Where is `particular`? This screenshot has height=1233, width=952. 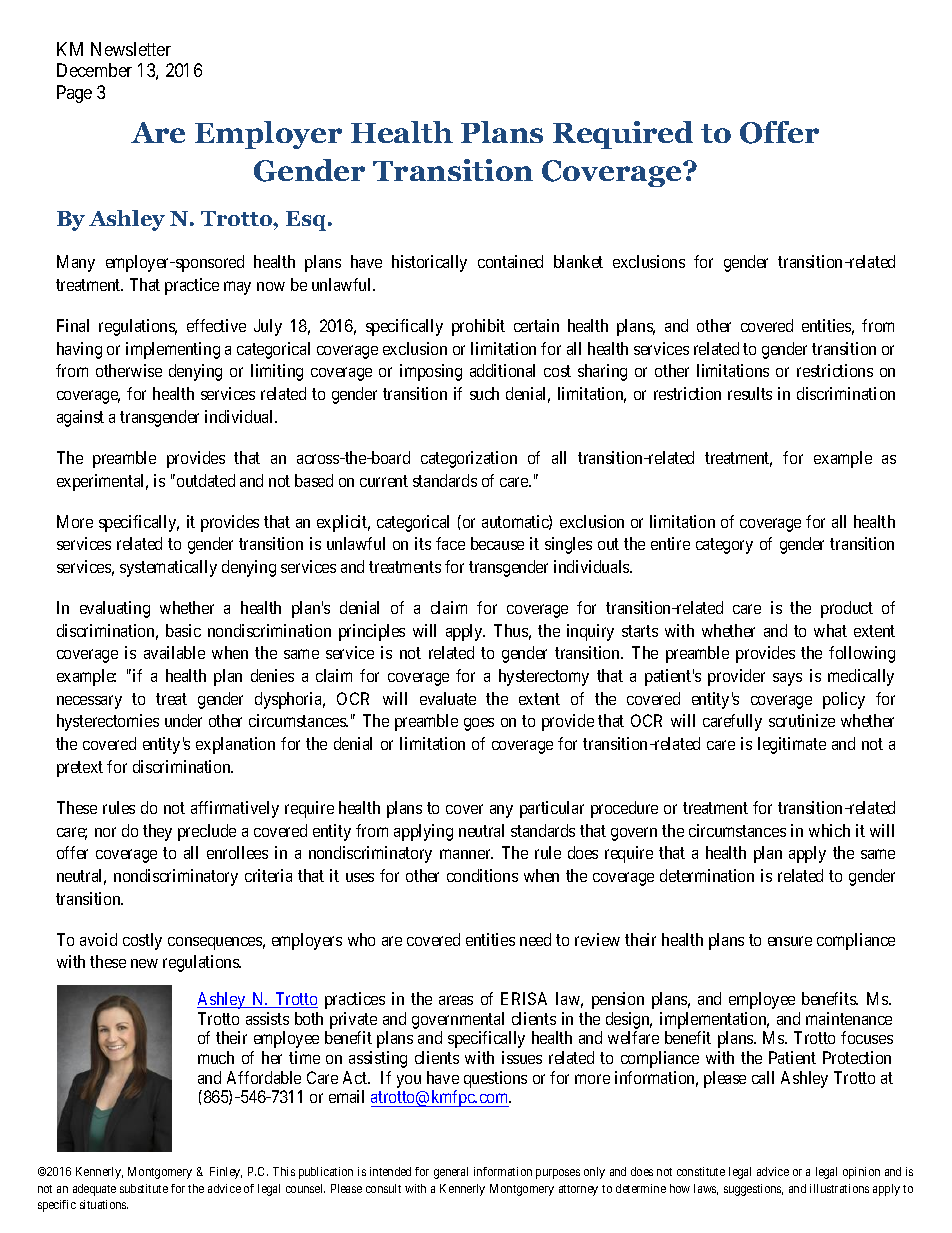
particular is located at coordinates (552, 809).
